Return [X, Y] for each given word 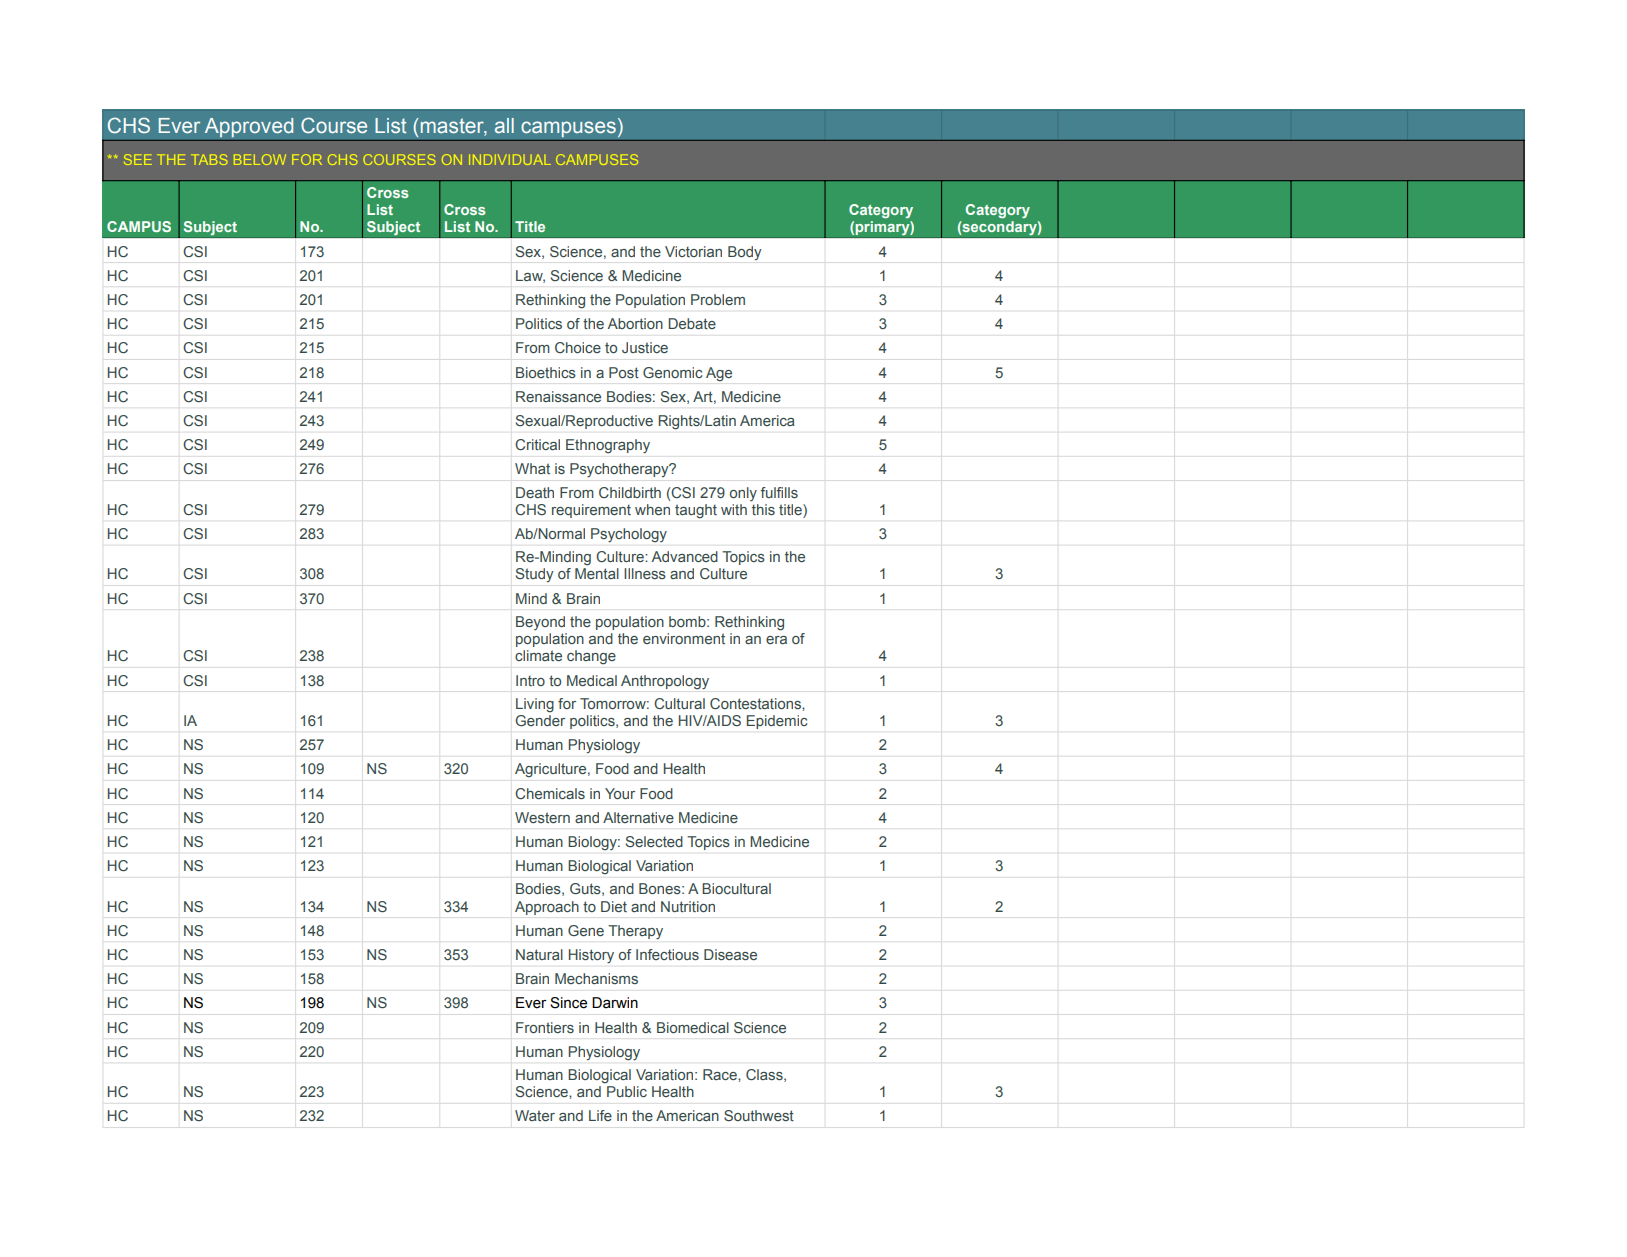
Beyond [540, 623]
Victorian [693, 251]
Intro [530, 680]
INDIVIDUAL [510, 159]
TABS [209, 159]
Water [535, 1115]
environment [684, 638]
